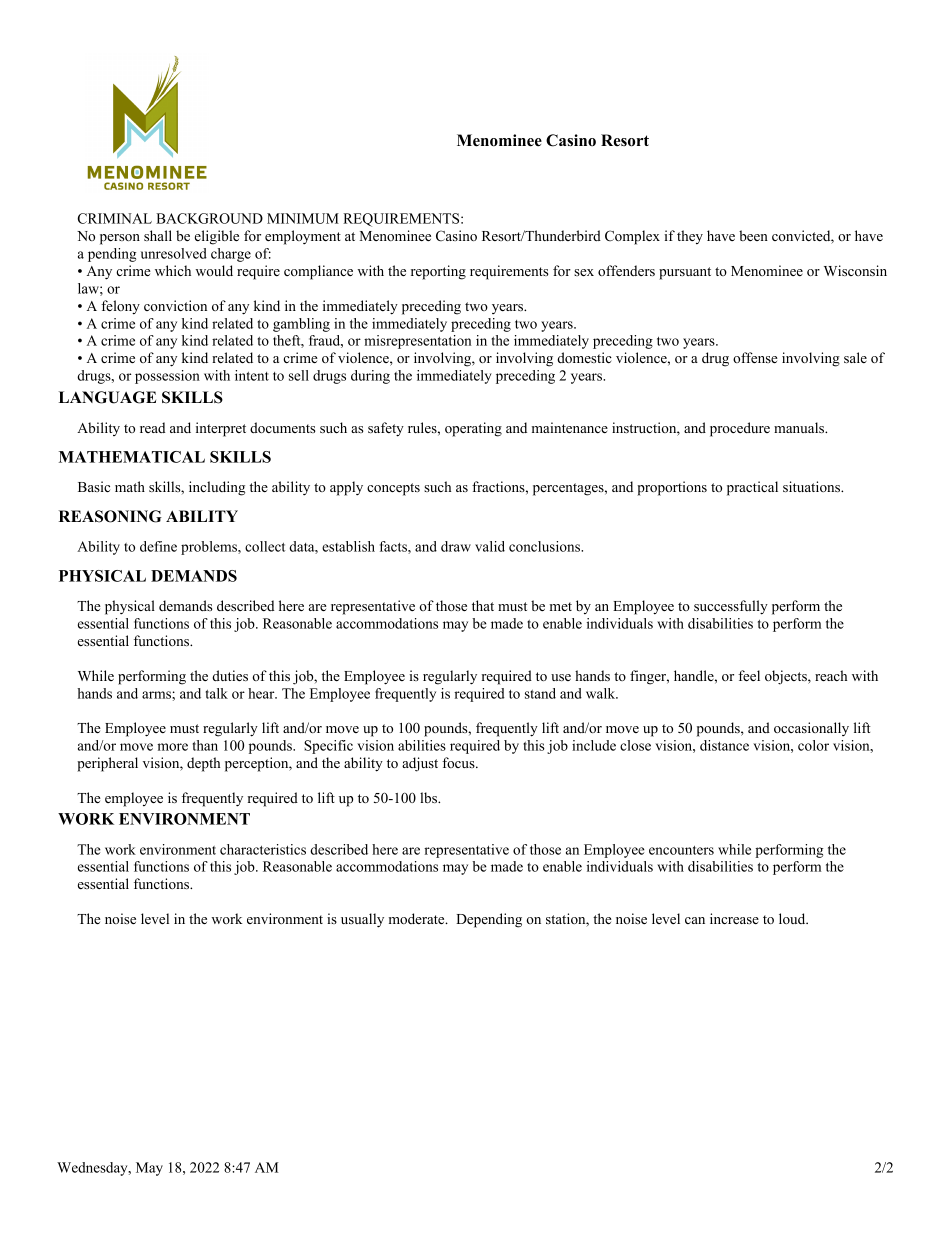 The width and height of the image is (952, 1233). I want to click on valid, so click(490, 546).
